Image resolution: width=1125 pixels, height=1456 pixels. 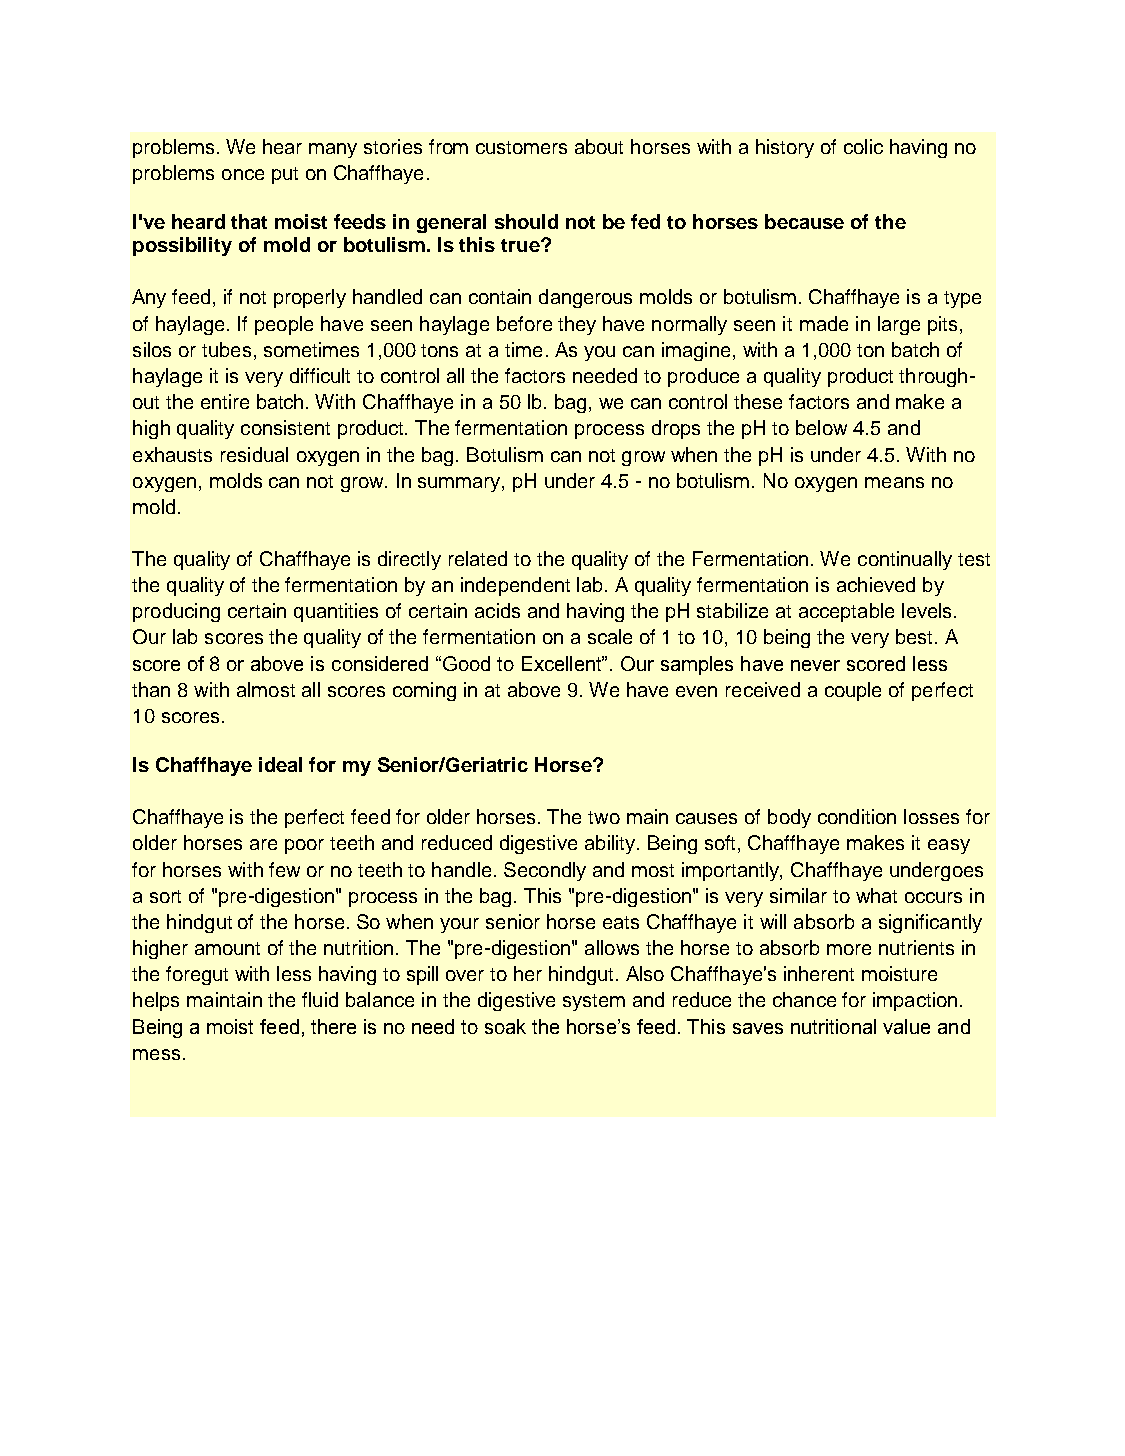 I want to click on ideal, so click(x=280, y=764).
